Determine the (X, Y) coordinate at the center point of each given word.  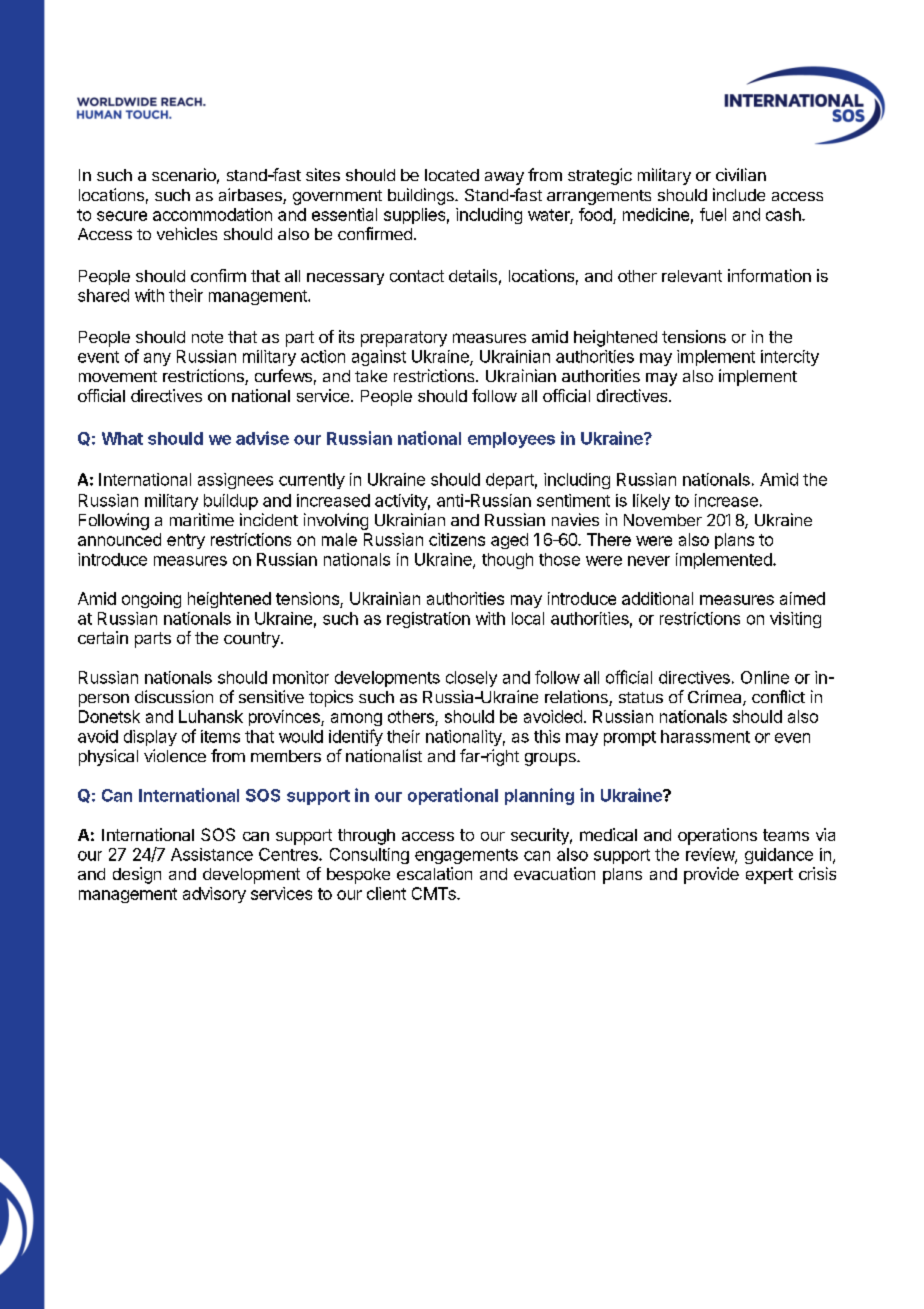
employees (511, 440)
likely (651, 502)
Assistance (212, 854)
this (547, 736)
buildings (422, 196)
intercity (790, 358)
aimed (802, 598)
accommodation (212, 214)
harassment (705, 736)
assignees (235, 481)
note (207, 337)
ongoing (151, 600)
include (739, 194)
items (220, 736)
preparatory (404, 339)
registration (428, 620)
